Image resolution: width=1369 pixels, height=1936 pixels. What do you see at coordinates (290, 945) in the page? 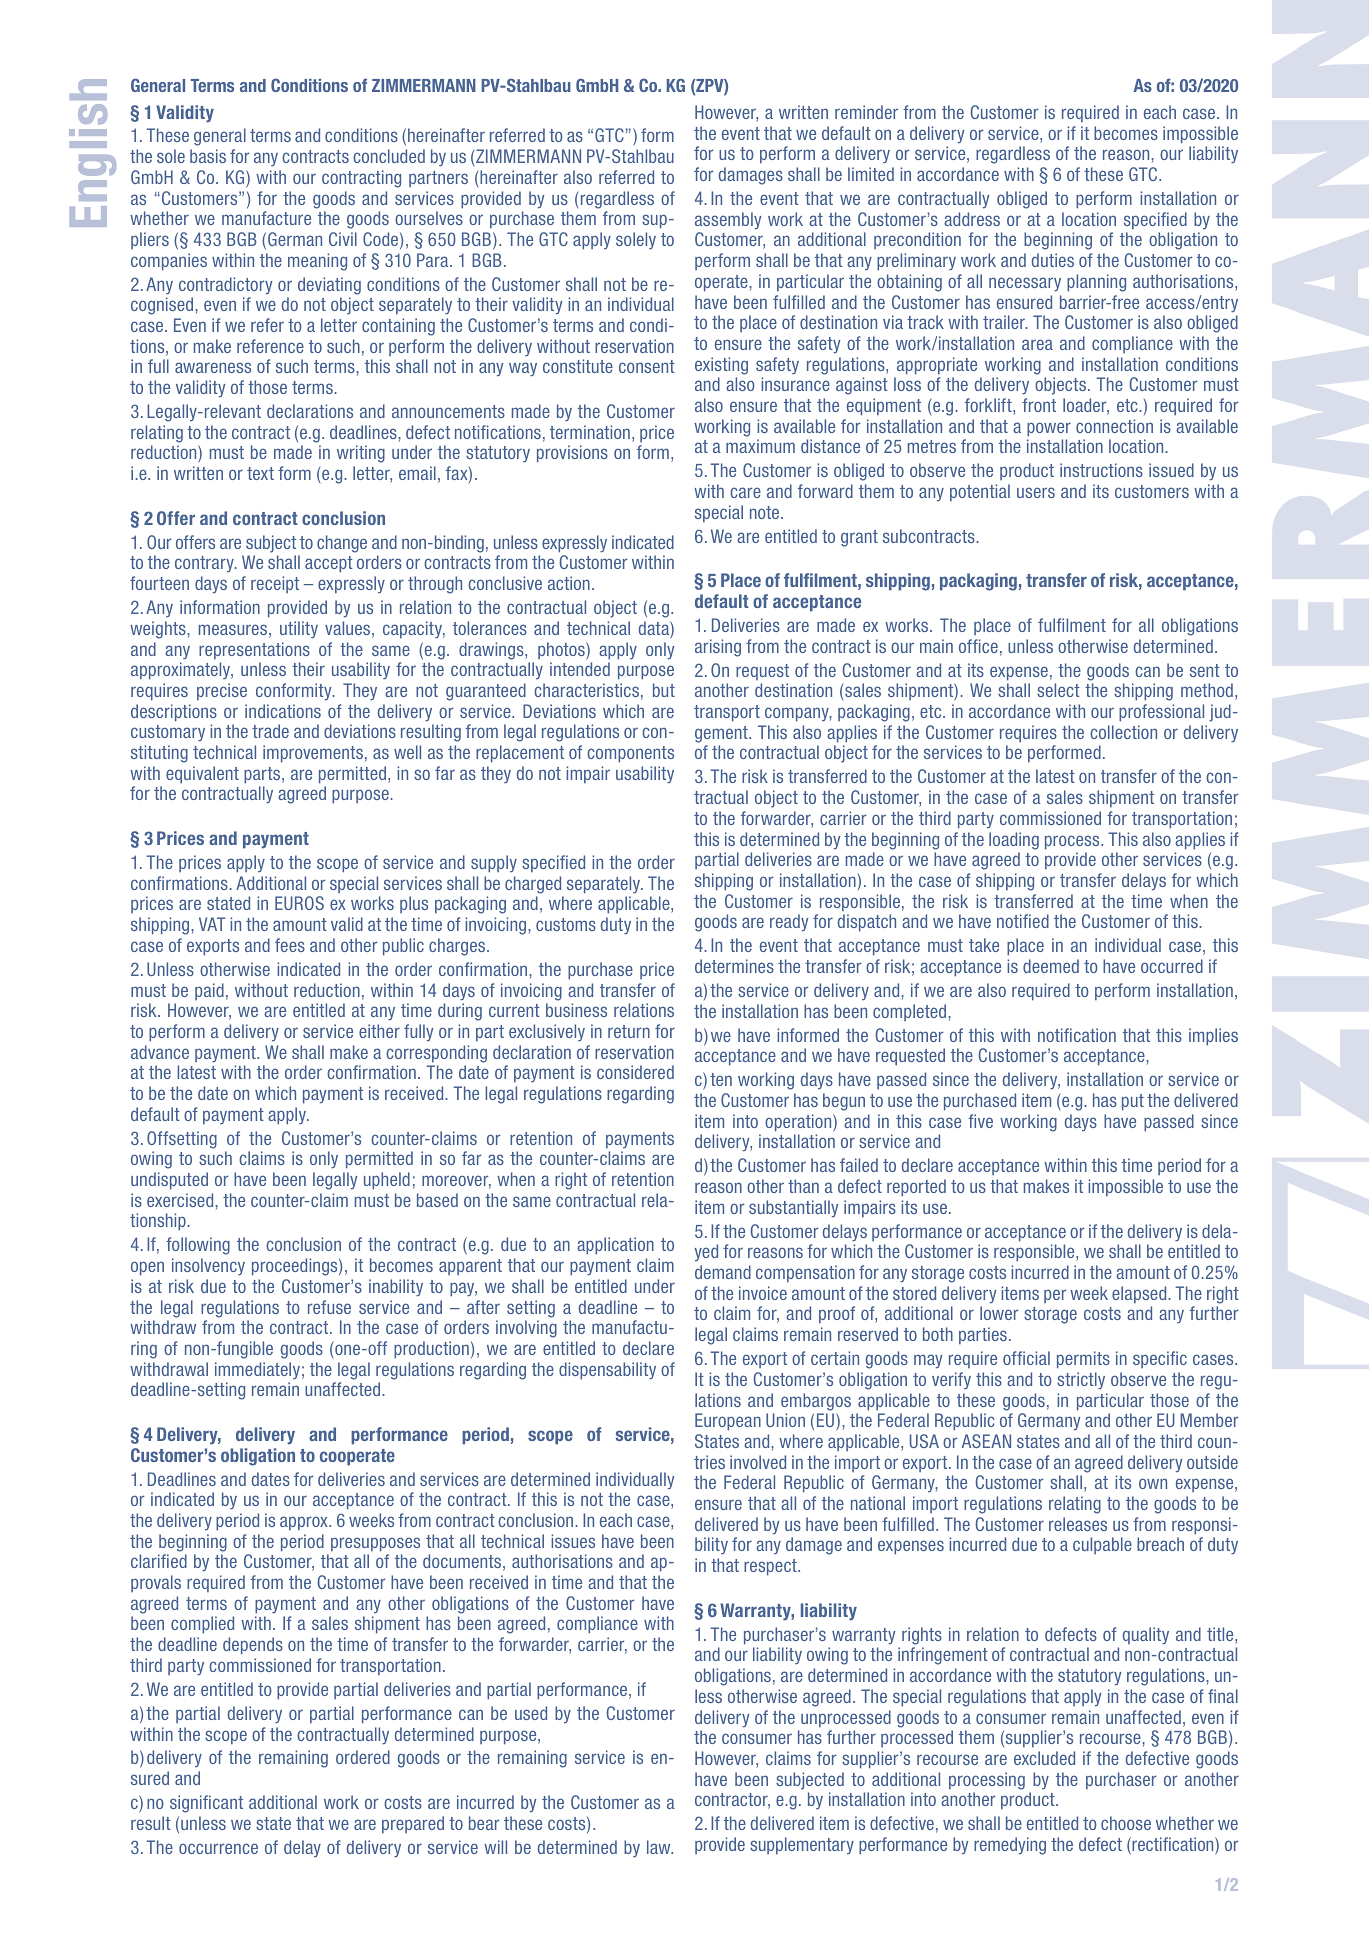
I see `fees` at bounding box center [290, 945].
